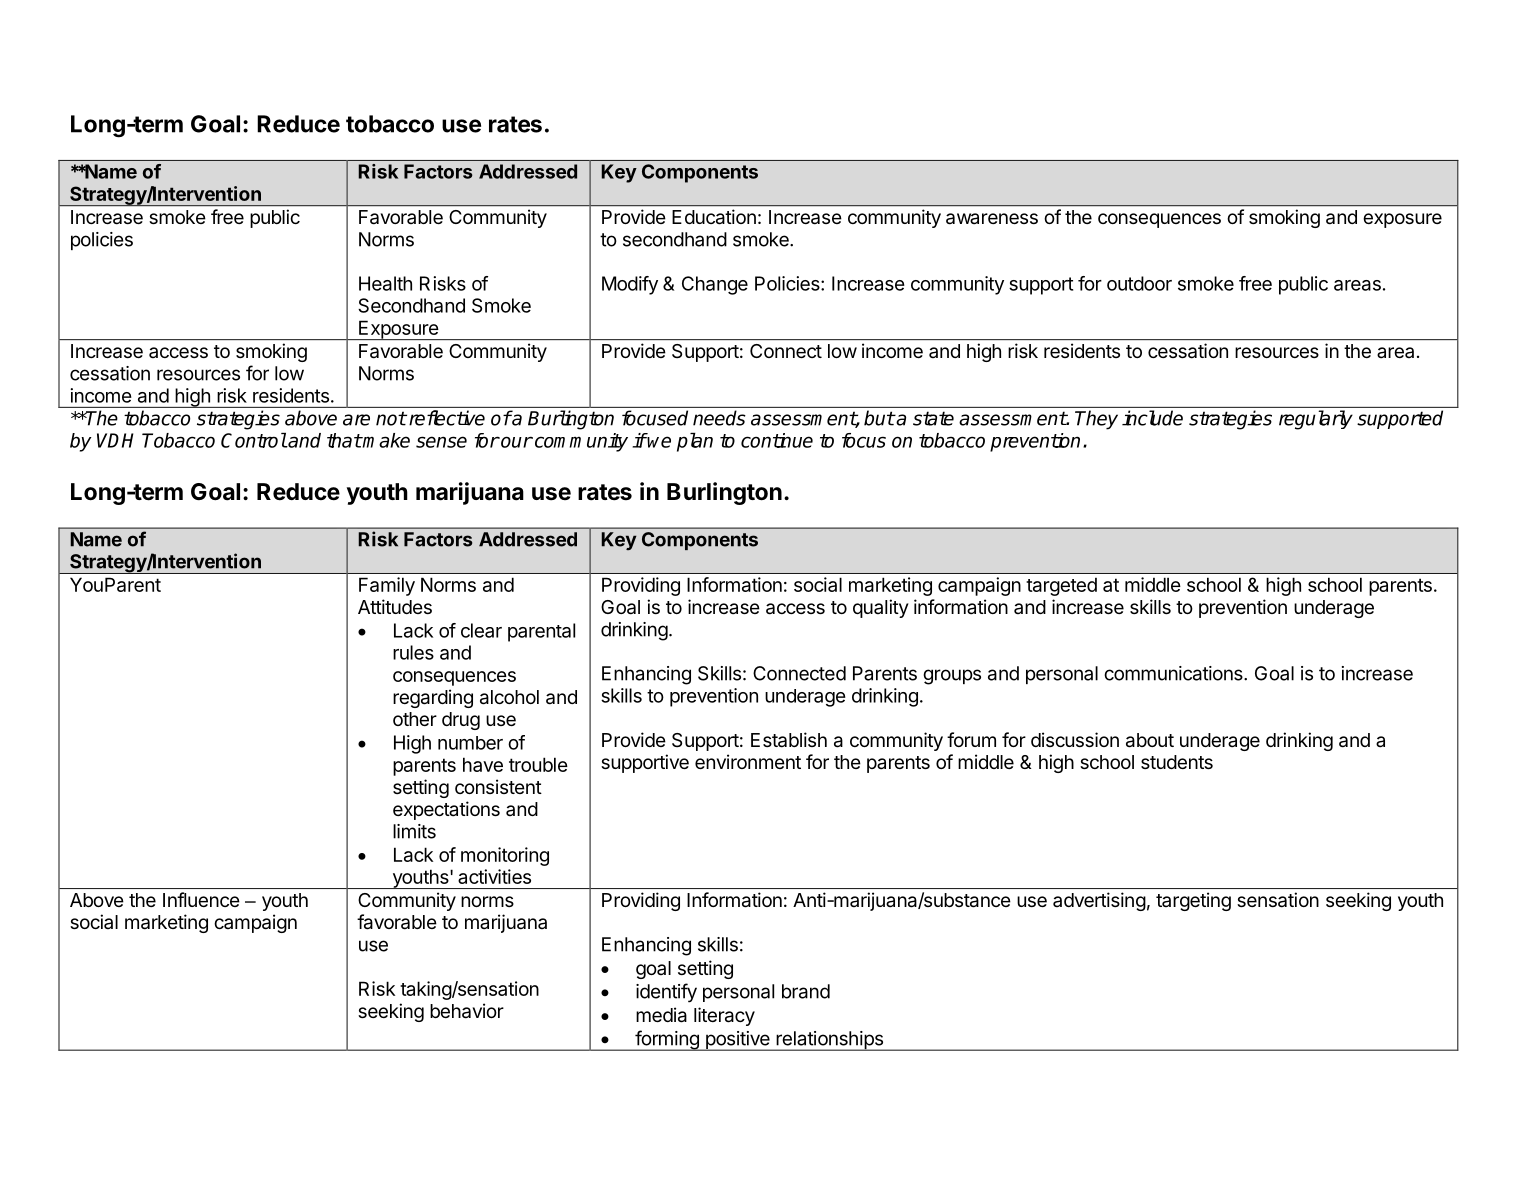 The image size is (1527, 1180). What do you see at coordinates (724, 1016) in the document?
I see `literacy` at bounding box center [724, 1016].
